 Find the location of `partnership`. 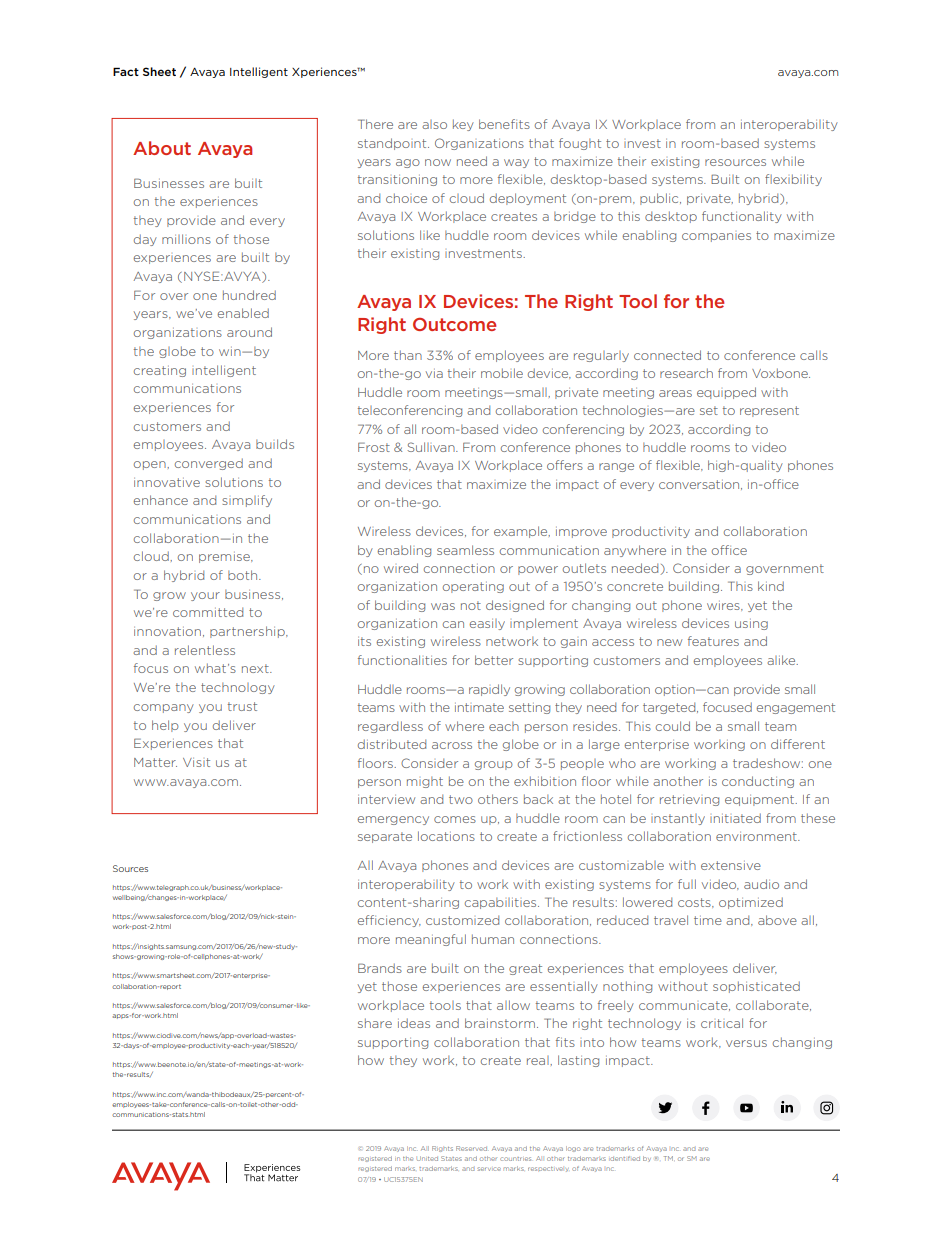

partnership is located at coordinates (248, 632).
